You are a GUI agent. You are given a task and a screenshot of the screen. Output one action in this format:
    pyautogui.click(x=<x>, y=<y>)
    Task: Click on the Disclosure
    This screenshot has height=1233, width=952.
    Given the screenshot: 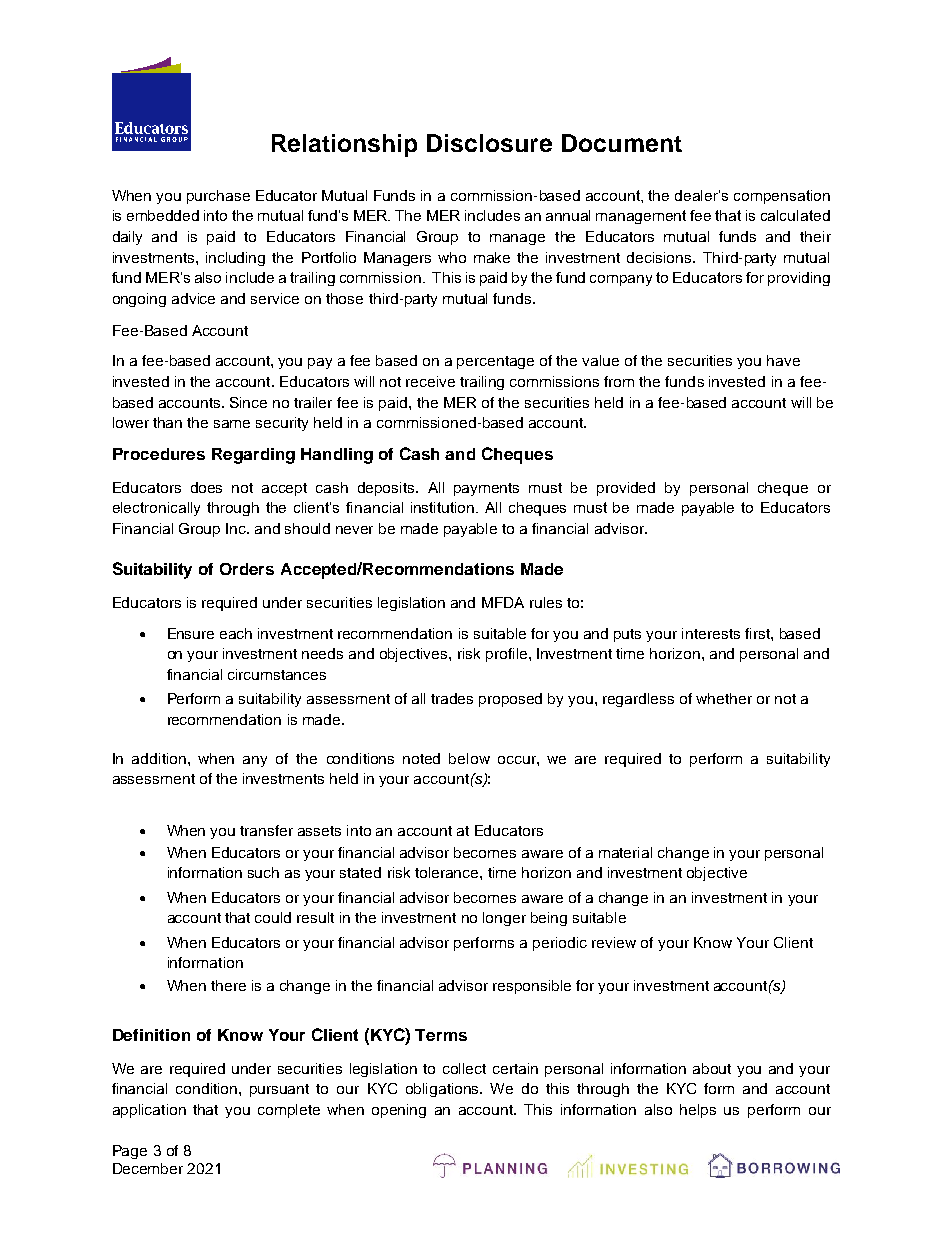 What is the action you would take?
    pyautogui.click(x=489, y=143)
